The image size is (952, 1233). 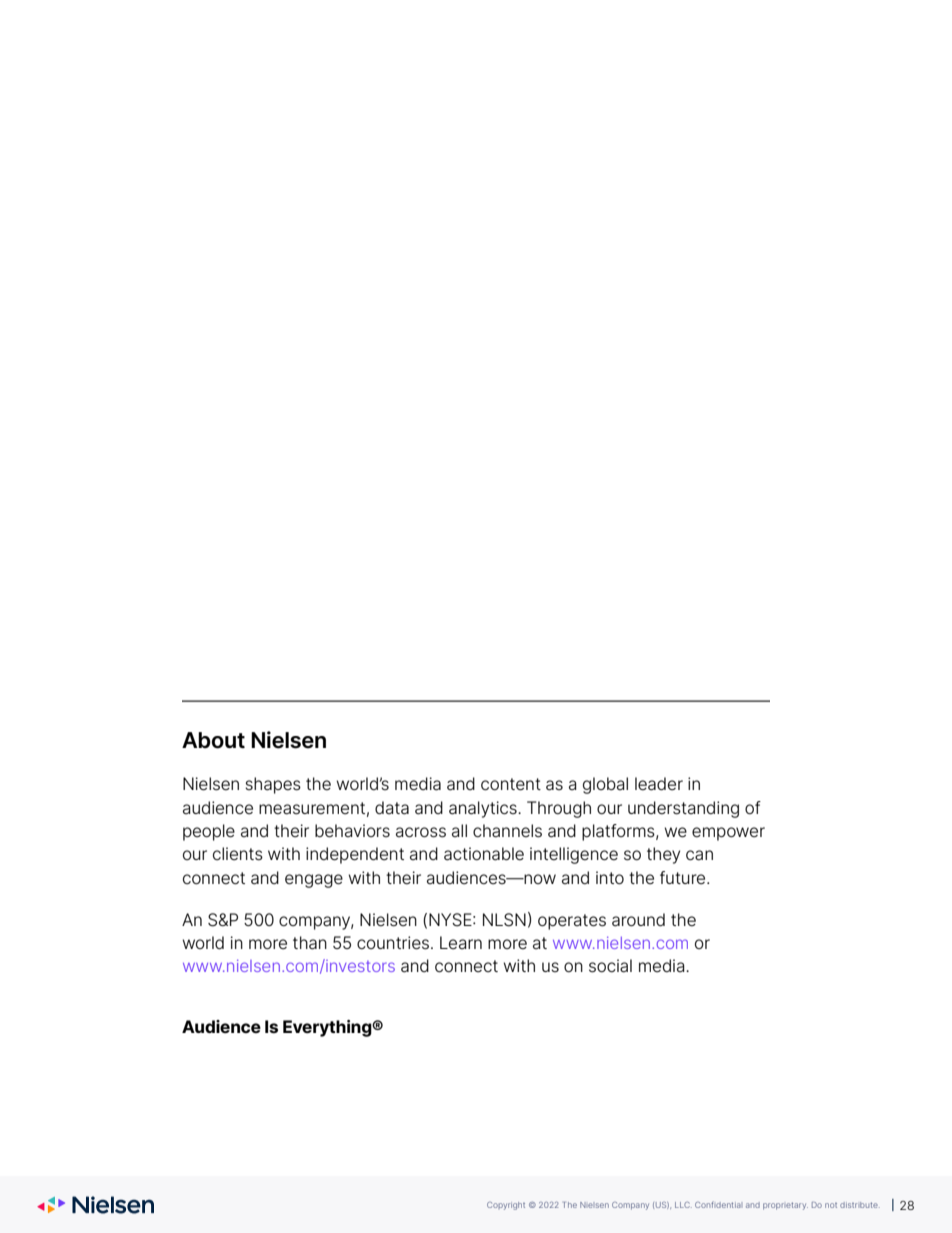 I want to click on Copyright, so click(x=506, y=1206).
